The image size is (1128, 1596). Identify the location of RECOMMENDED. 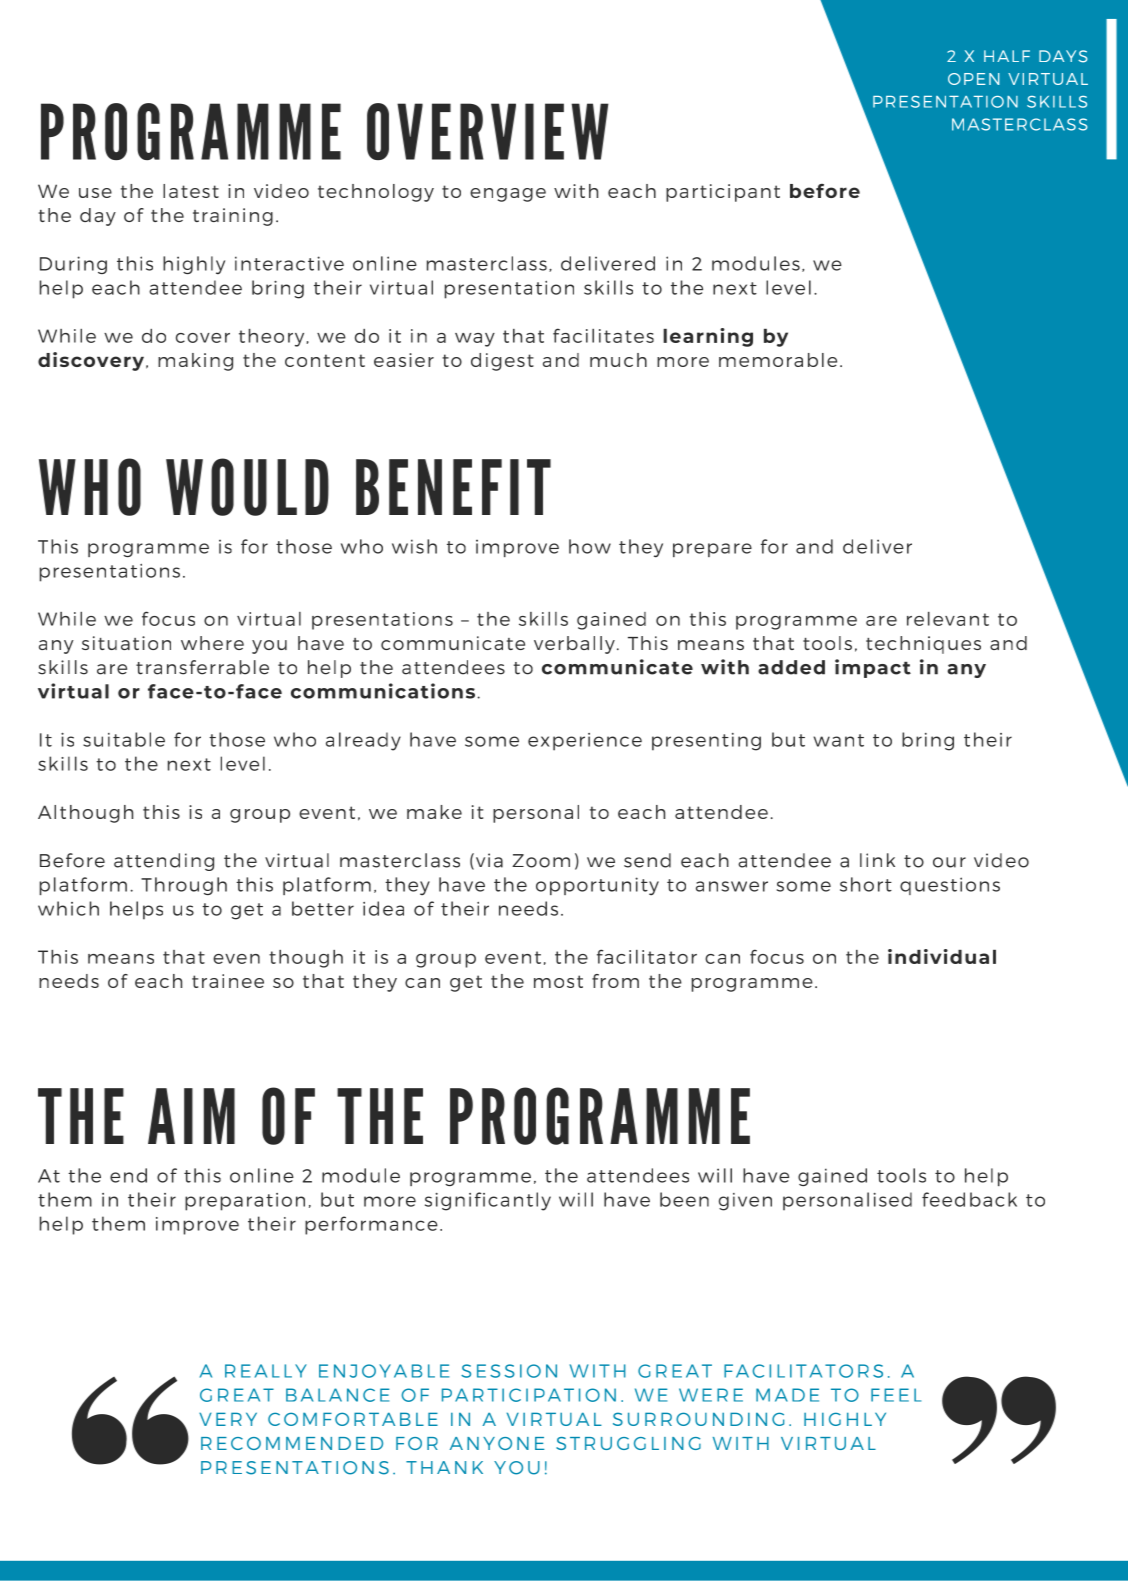
(292, 1443).
